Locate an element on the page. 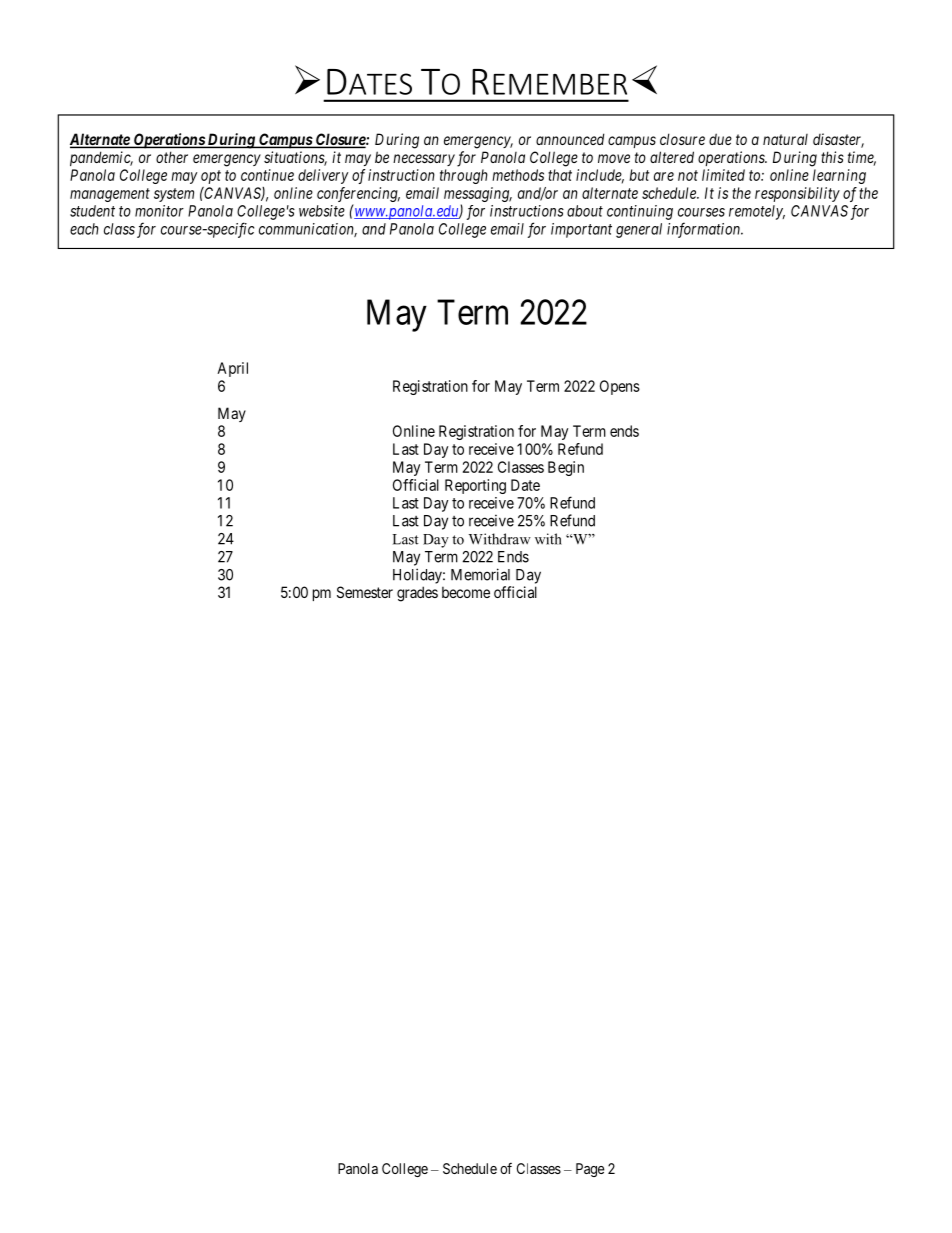 This document has height=1233, width=952. limited is located at coordinates (723, 175).
